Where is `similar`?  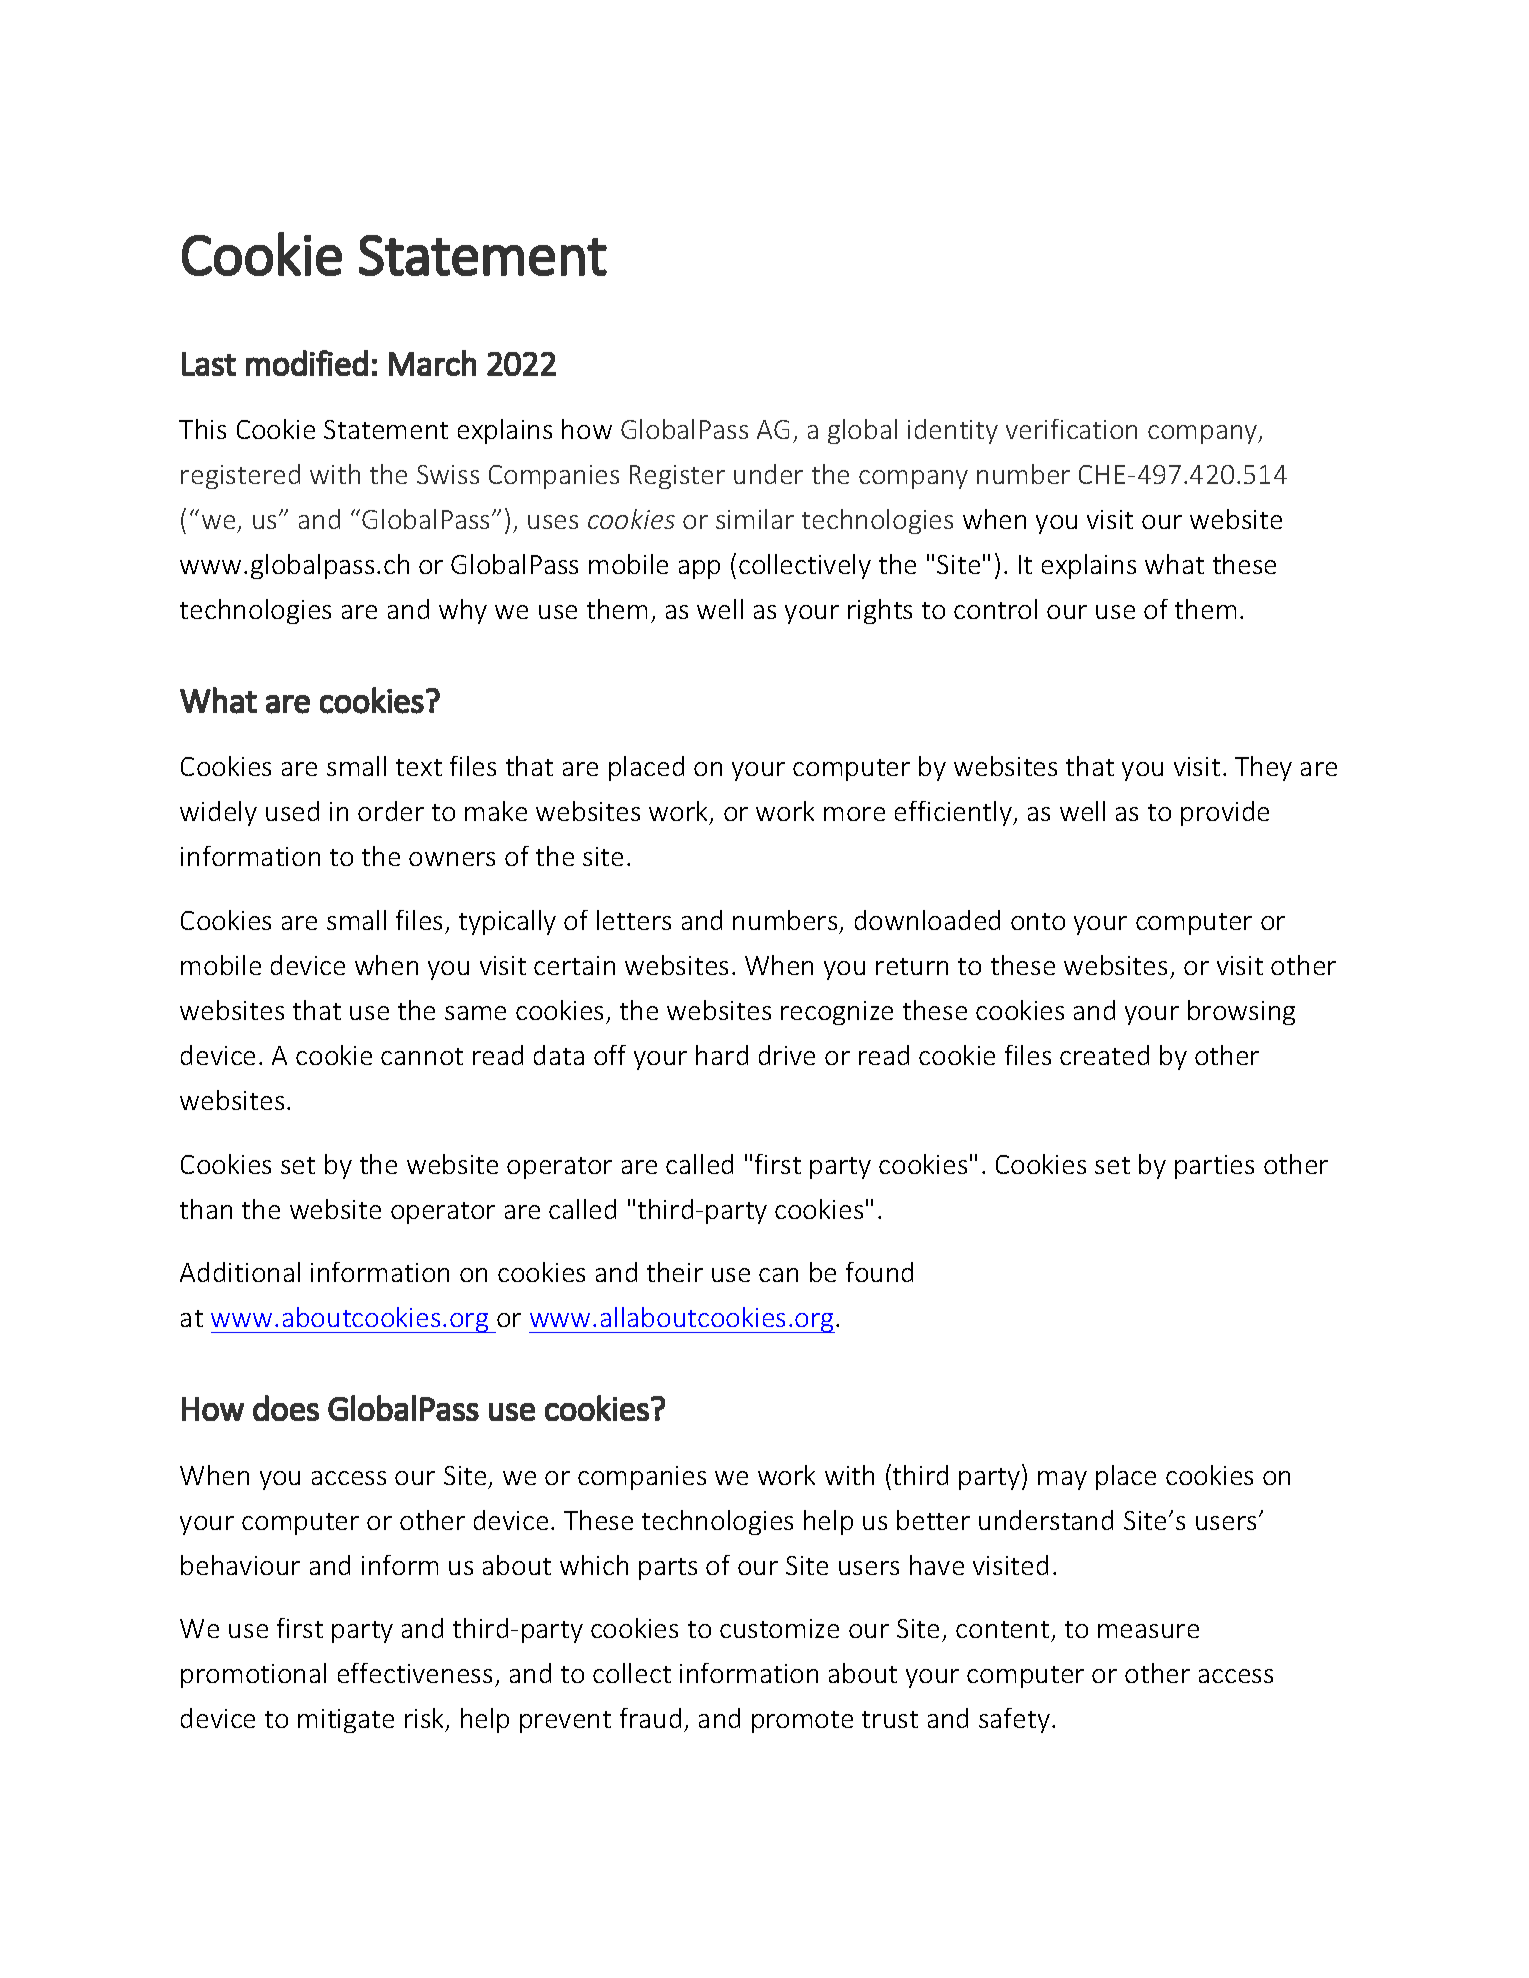
similar is located at coordinates (755, 519).
